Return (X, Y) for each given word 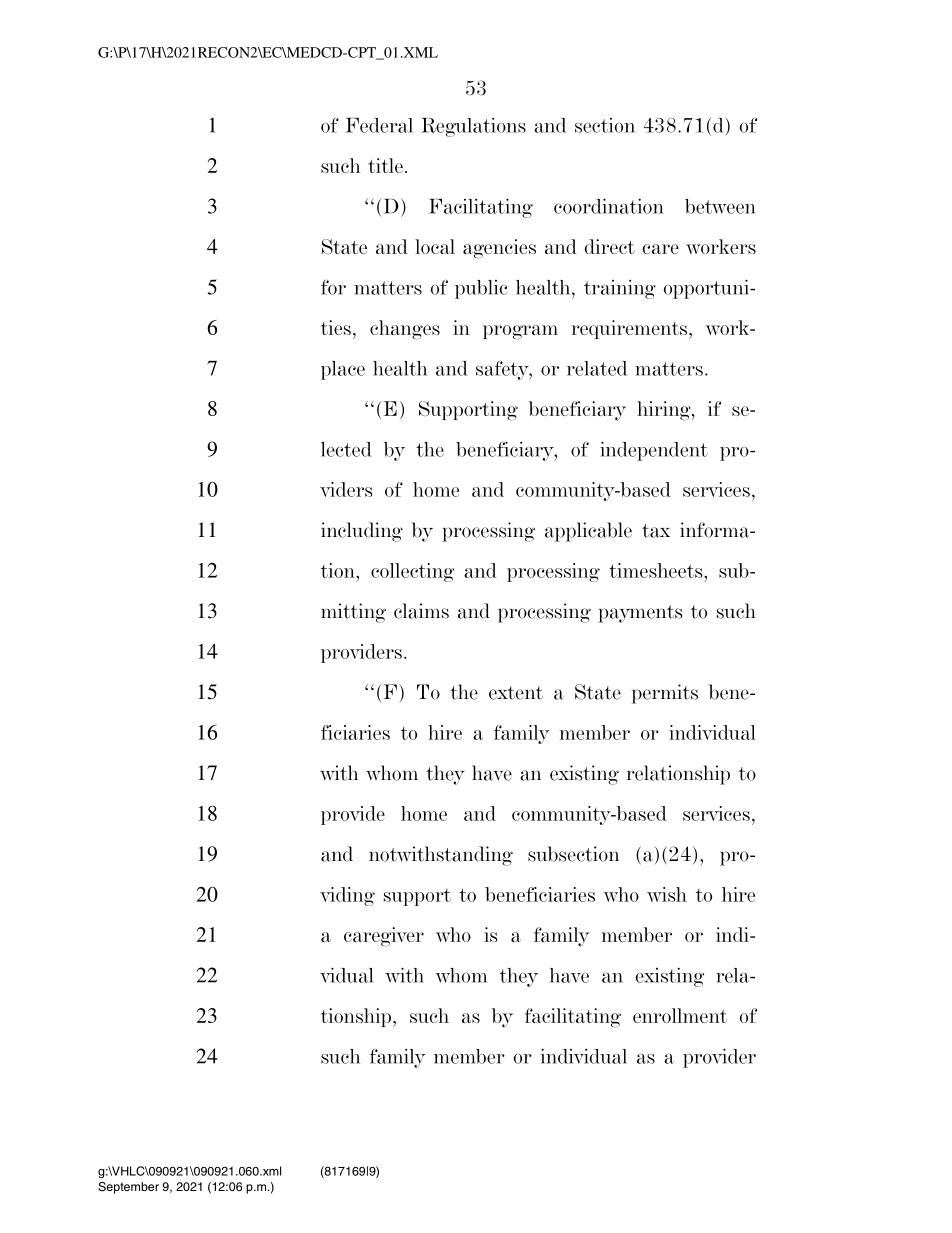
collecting (412, 572)
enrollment (680, 1015)
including (362, 532)
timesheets (657, 570)
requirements (630, 329)
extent (516, 693)
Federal (379, 125)
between (720, 206)
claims (421, 611)
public (481, 289)
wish (667, 894)
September (128, 1188)
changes (405, 330)
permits (665, 694)
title (385, 165)
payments (640, 614)
